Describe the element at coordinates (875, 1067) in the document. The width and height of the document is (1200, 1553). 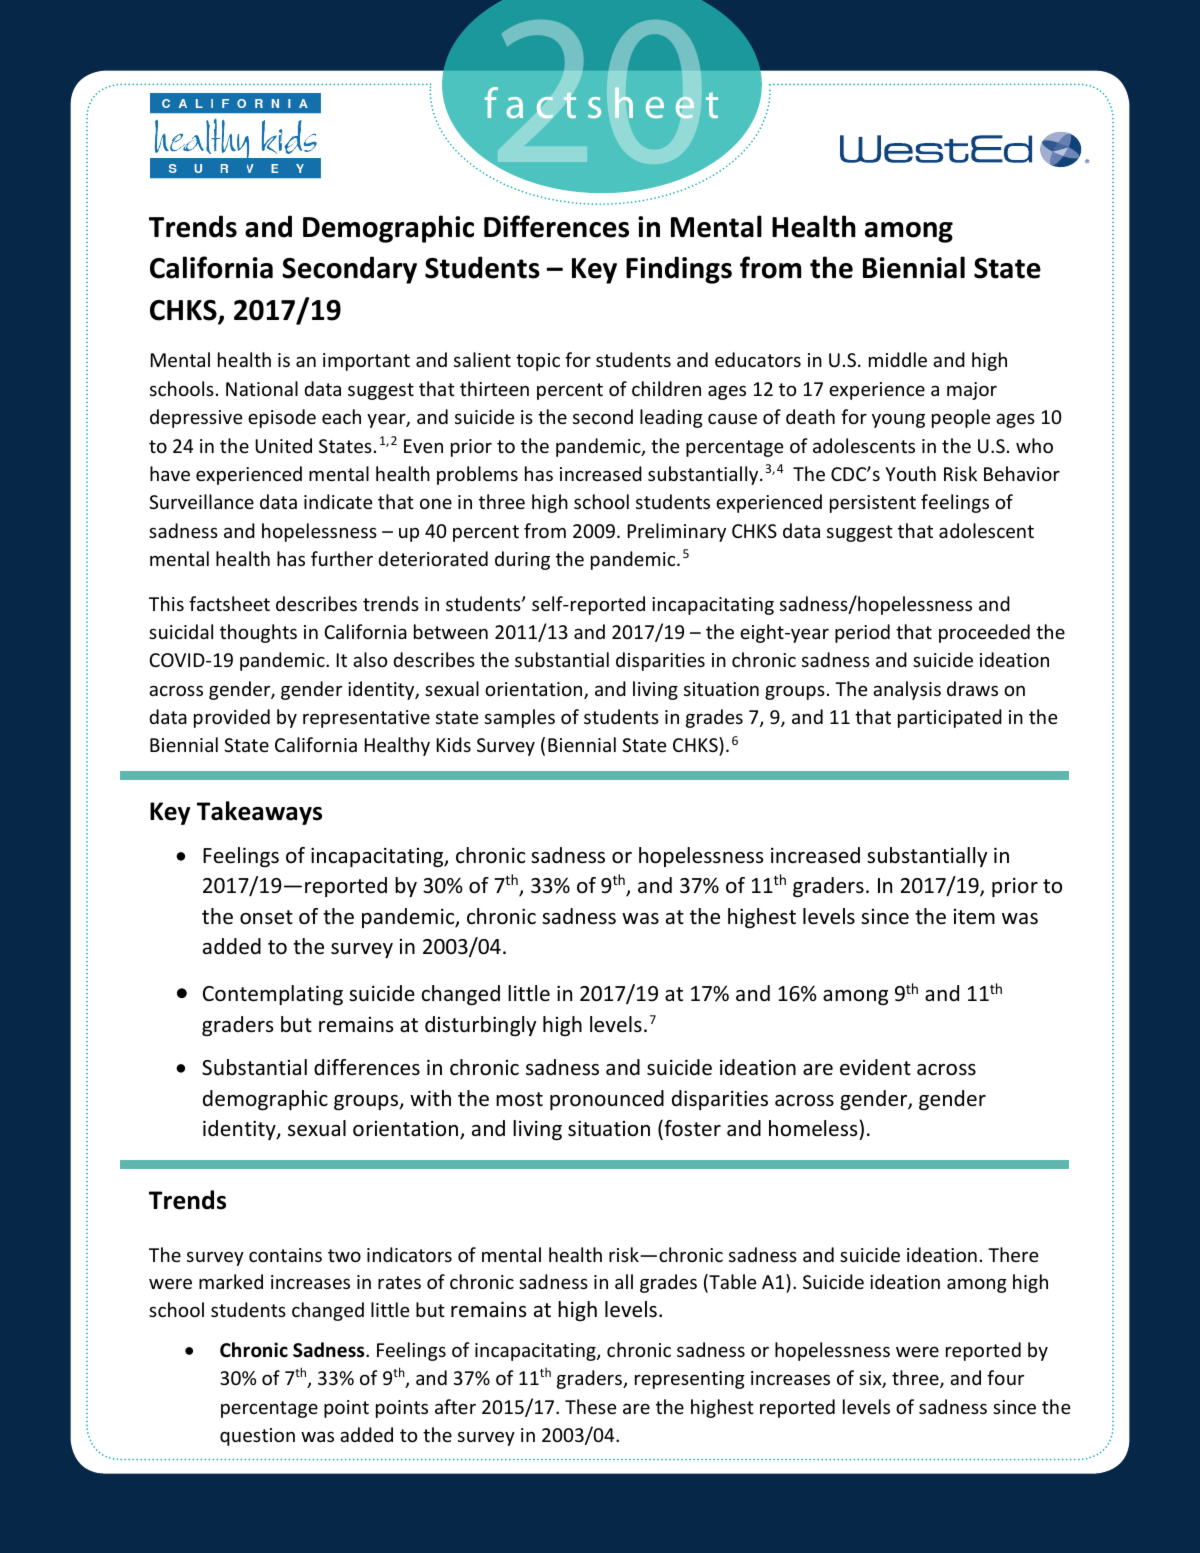
I see `evident` at that location.
